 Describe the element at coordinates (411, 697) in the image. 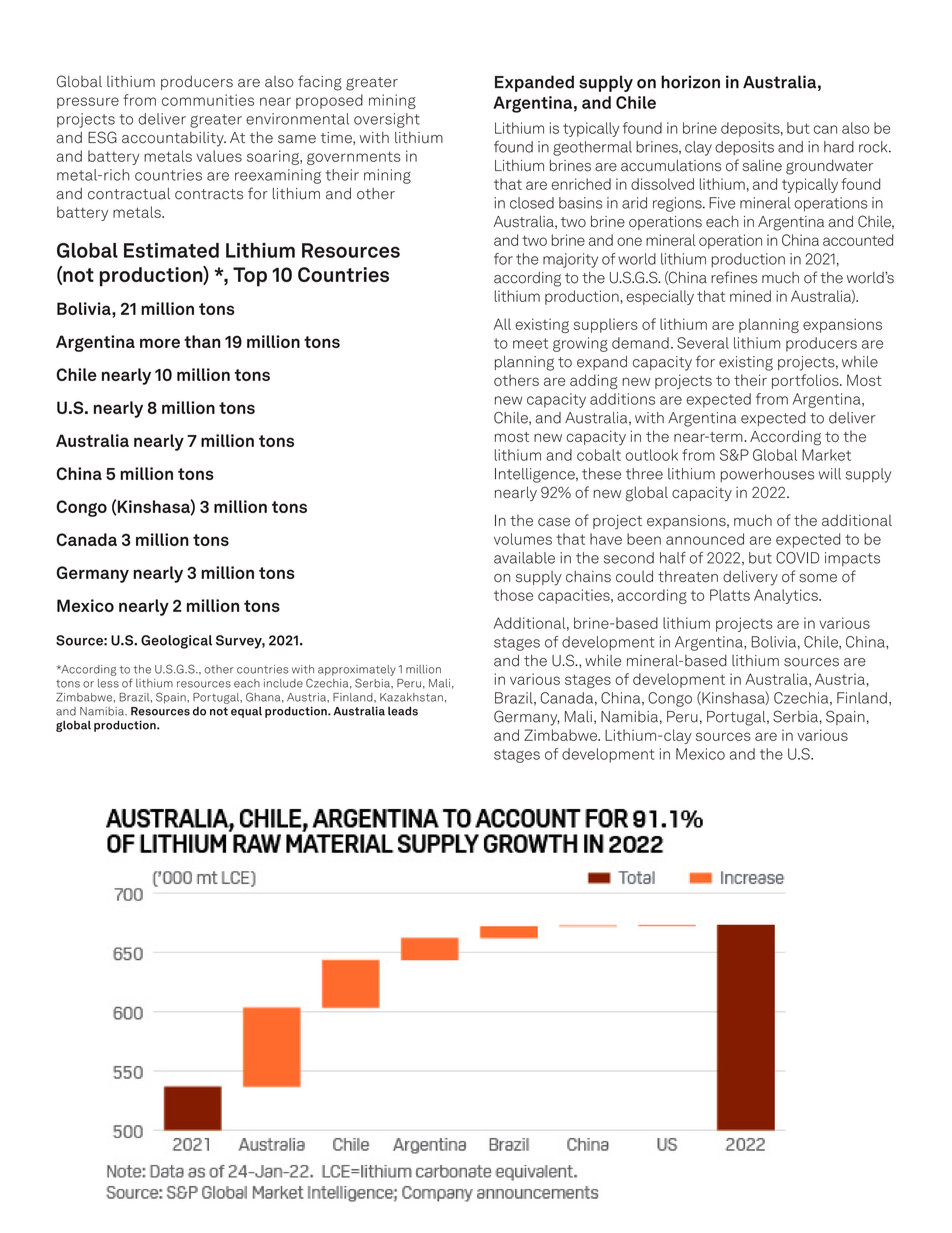

I see `Kazakhstan` at that location.
